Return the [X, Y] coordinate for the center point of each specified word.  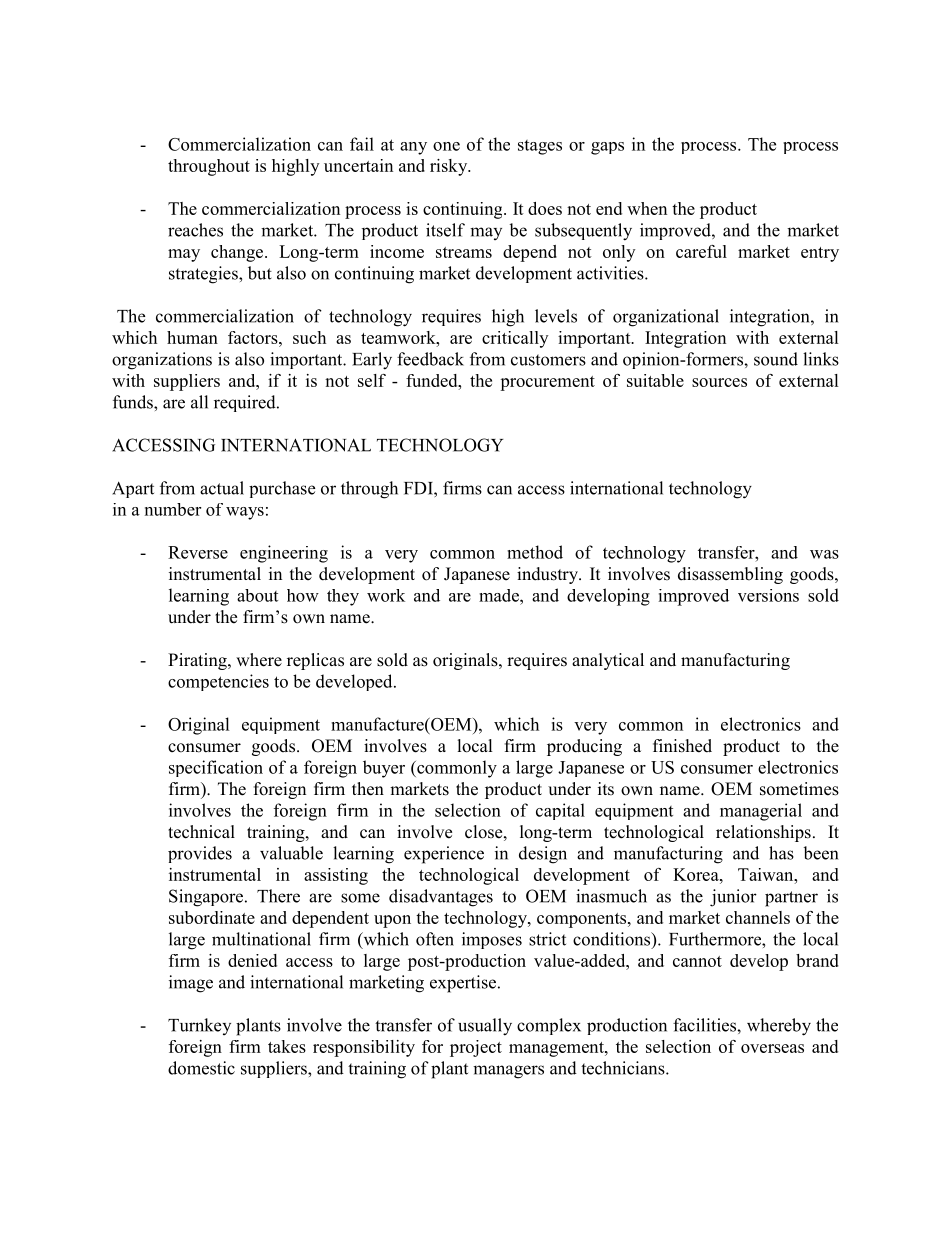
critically [515, 339]
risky [450, 167]
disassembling [730, 575]
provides [200, 854]
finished [682, 746]
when [647, 208]
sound [776, 359]
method [535, 552]
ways [245, 513]
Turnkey [199, 1026]
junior [733, 898]
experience [444, 855]
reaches [195, 230]
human [192, 337]
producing [584, 747]
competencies [218, 682]
